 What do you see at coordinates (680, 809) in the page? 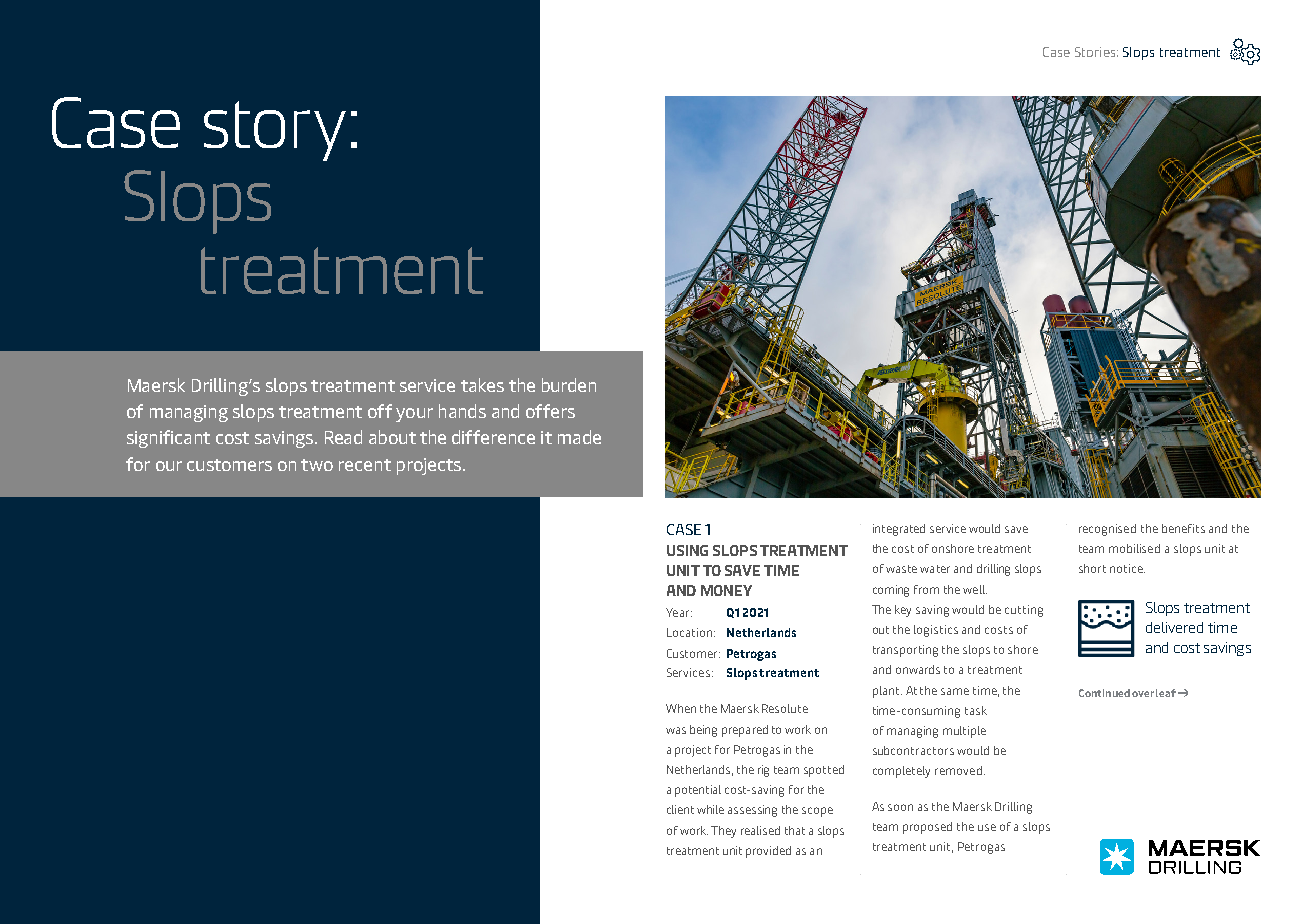
I see `client` at bounding box center [680, 809].
